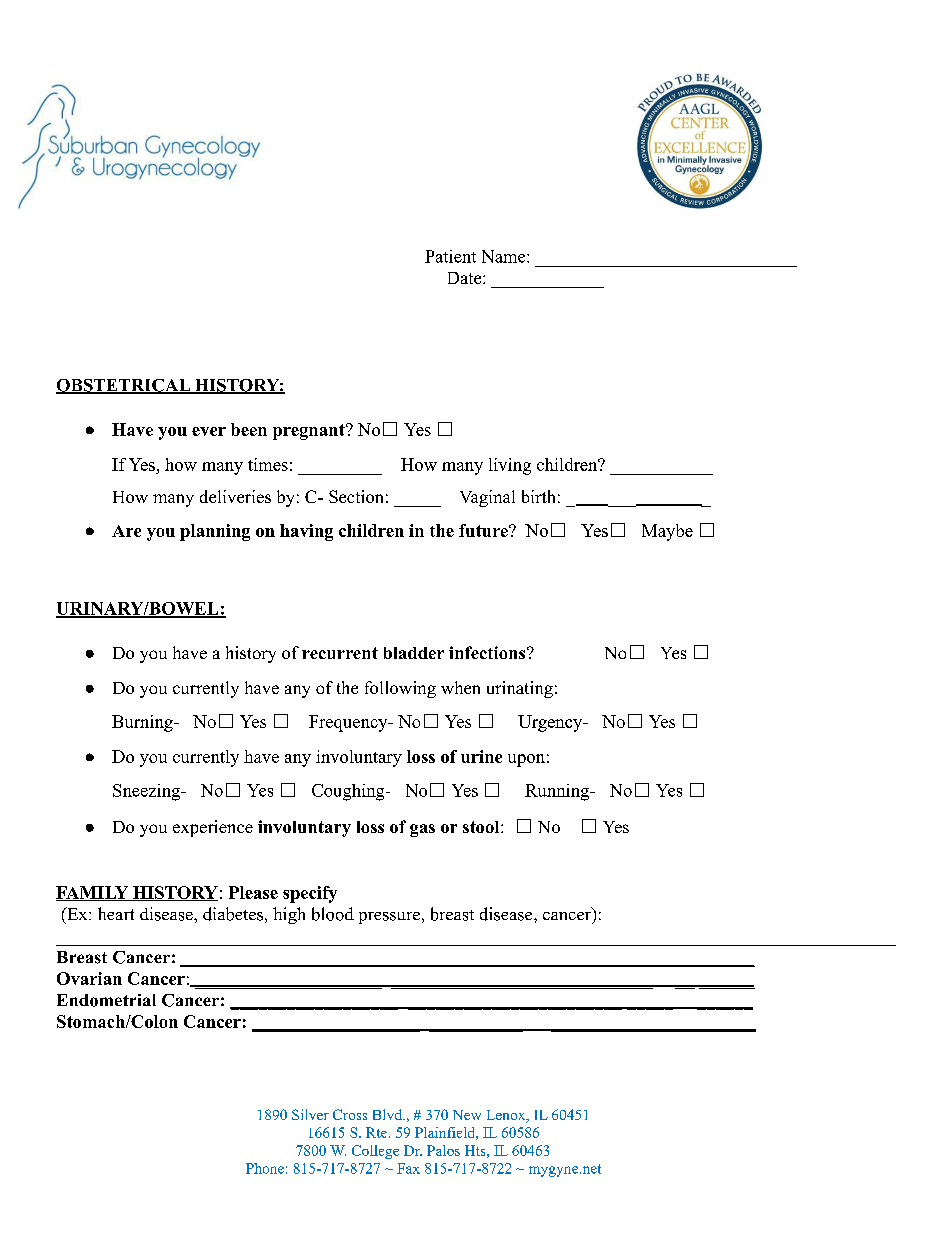 The height and width of the screenshot is (1233, 952). What do you see at coordinates (520, 689) in the screenshot?
I see `urinating` at bounding box center [520, 689].
